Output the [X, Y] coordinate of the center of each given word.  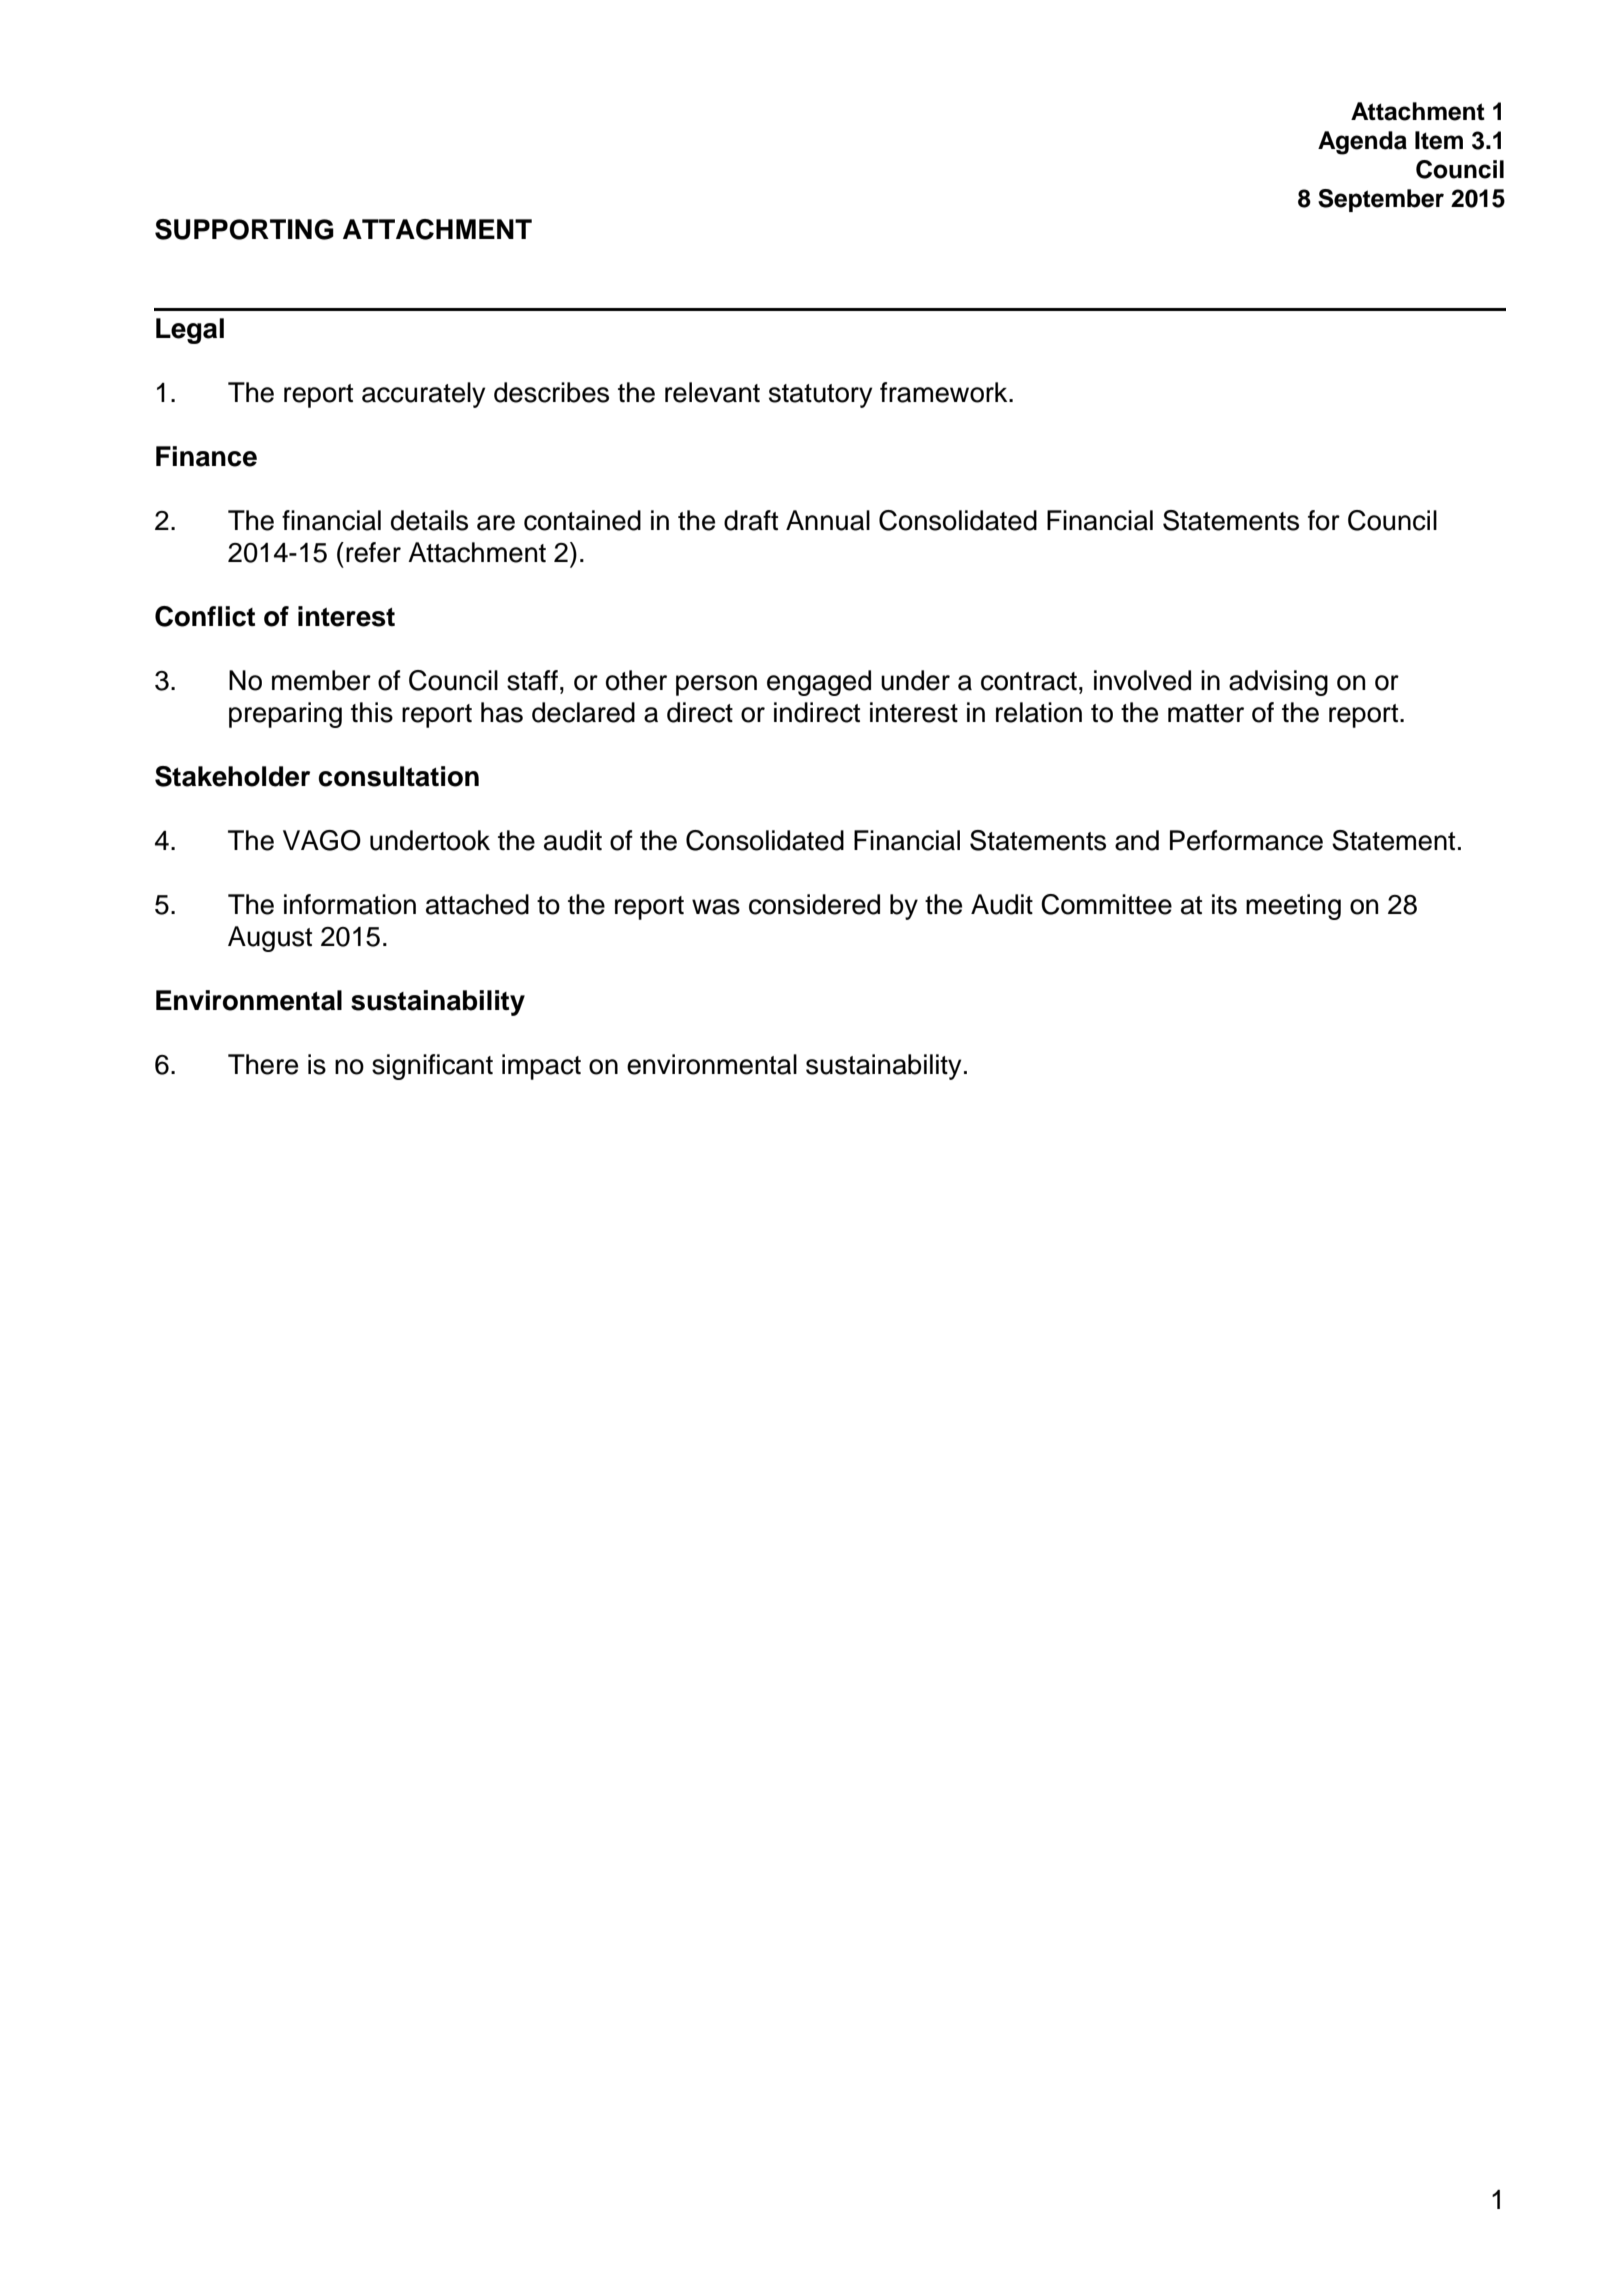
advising [1278, 683]
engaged [819, 683]
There [263, 1064]
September [1381, 200]
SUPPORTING [244, 229]
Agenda [1362, 143]
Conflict [205, 616]
